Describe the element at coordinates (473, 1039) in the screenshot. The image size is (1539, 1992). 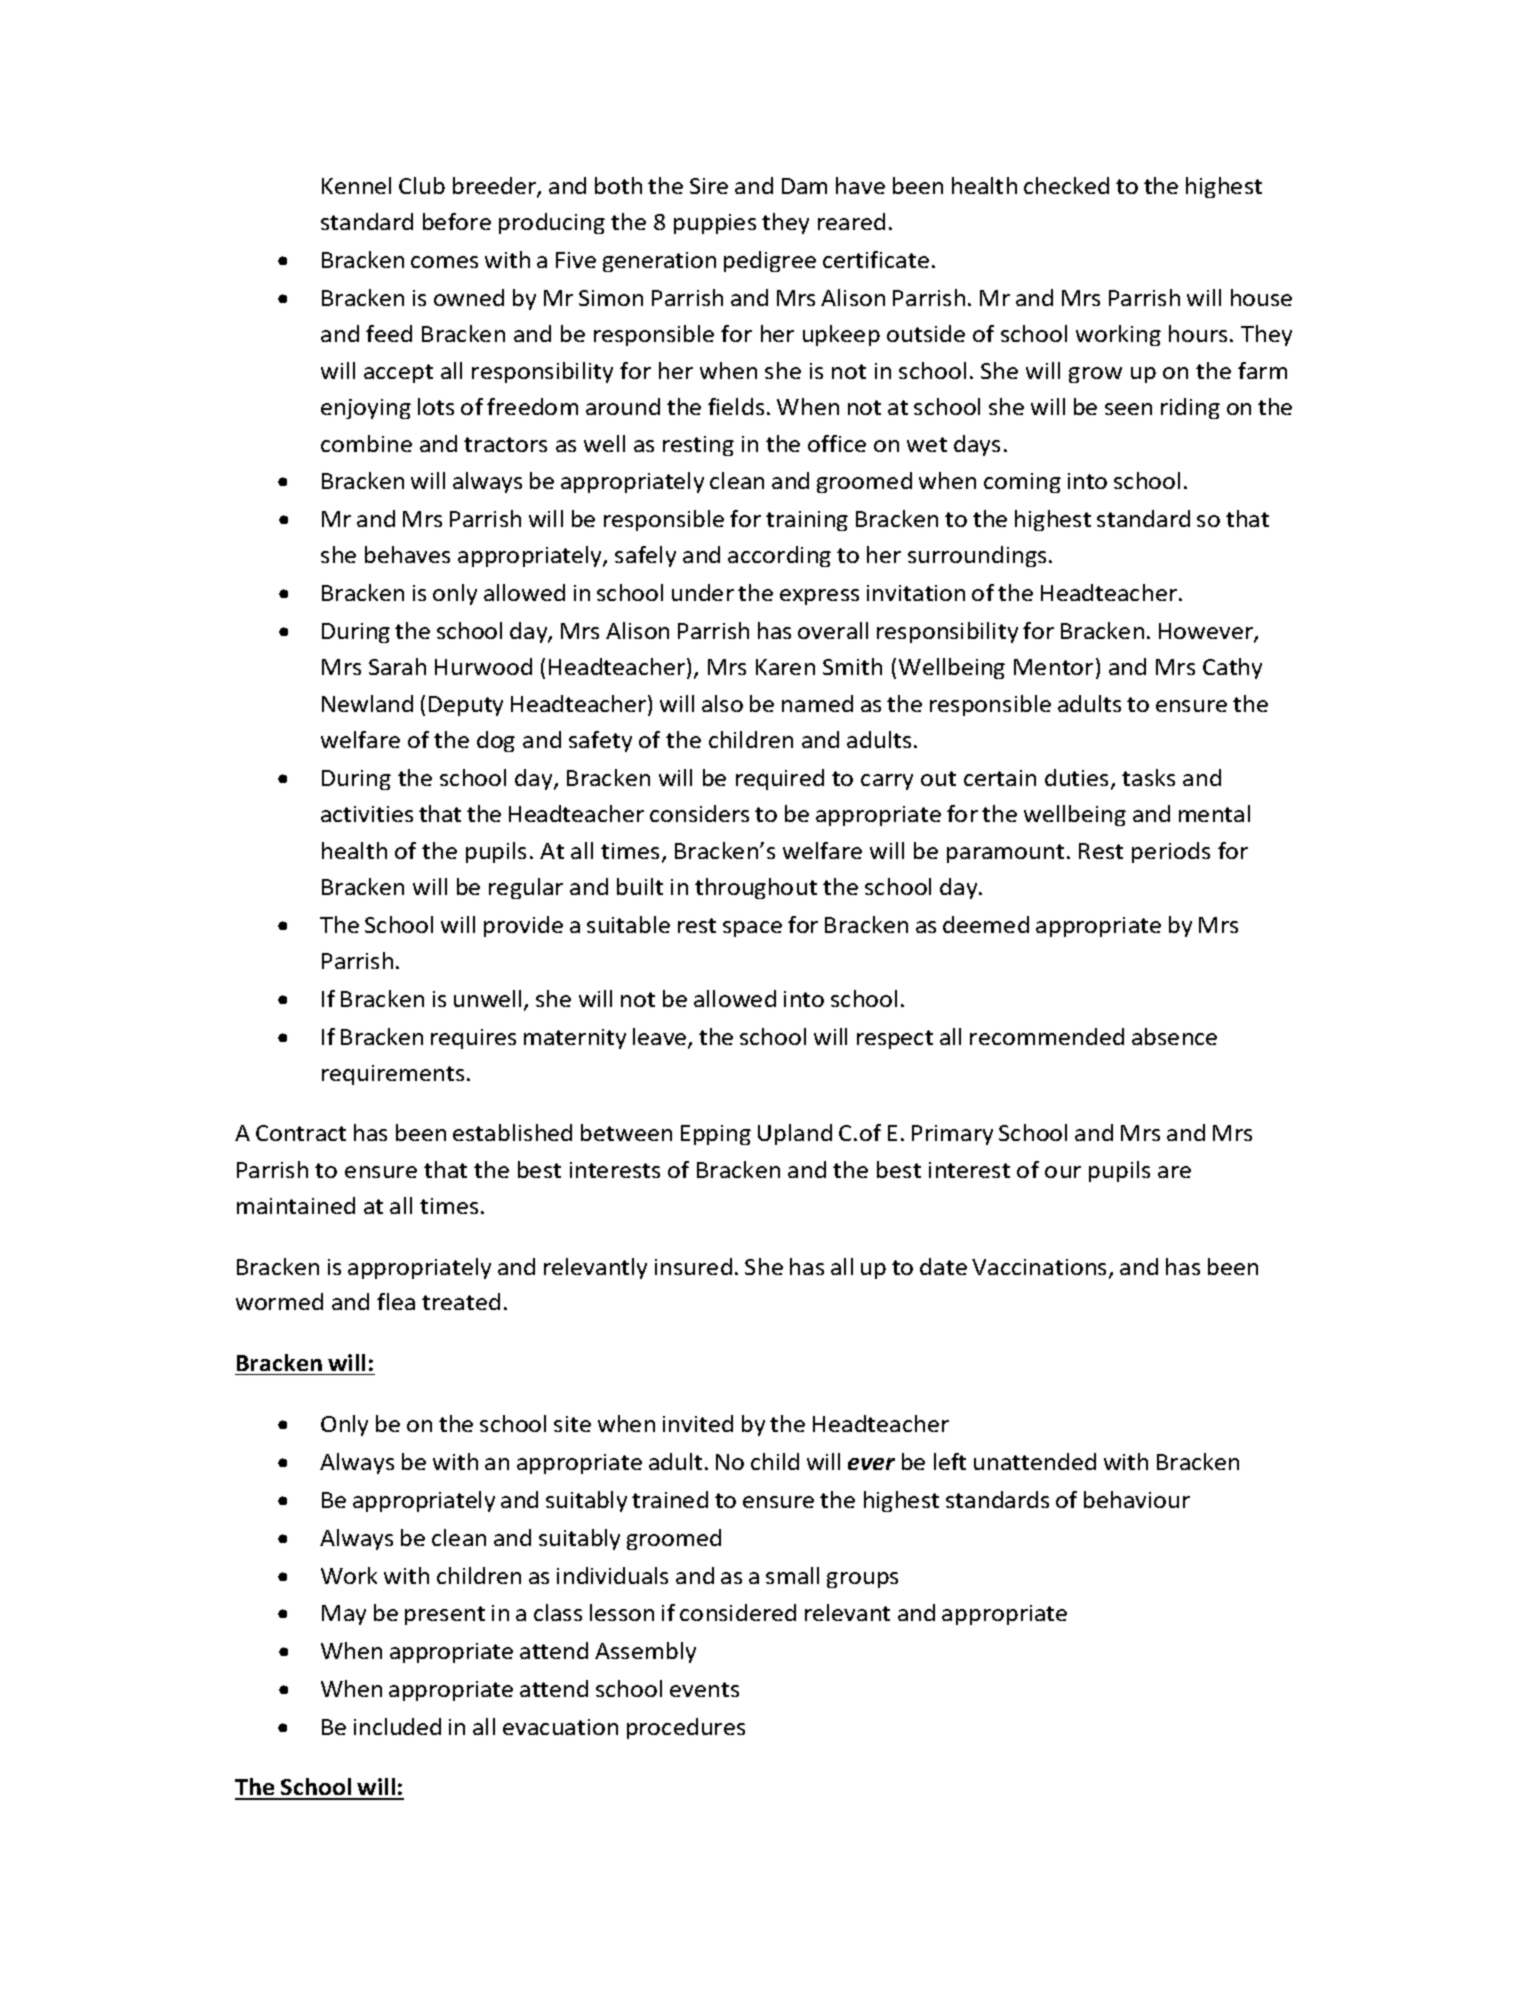
I see `requires` at that location.
